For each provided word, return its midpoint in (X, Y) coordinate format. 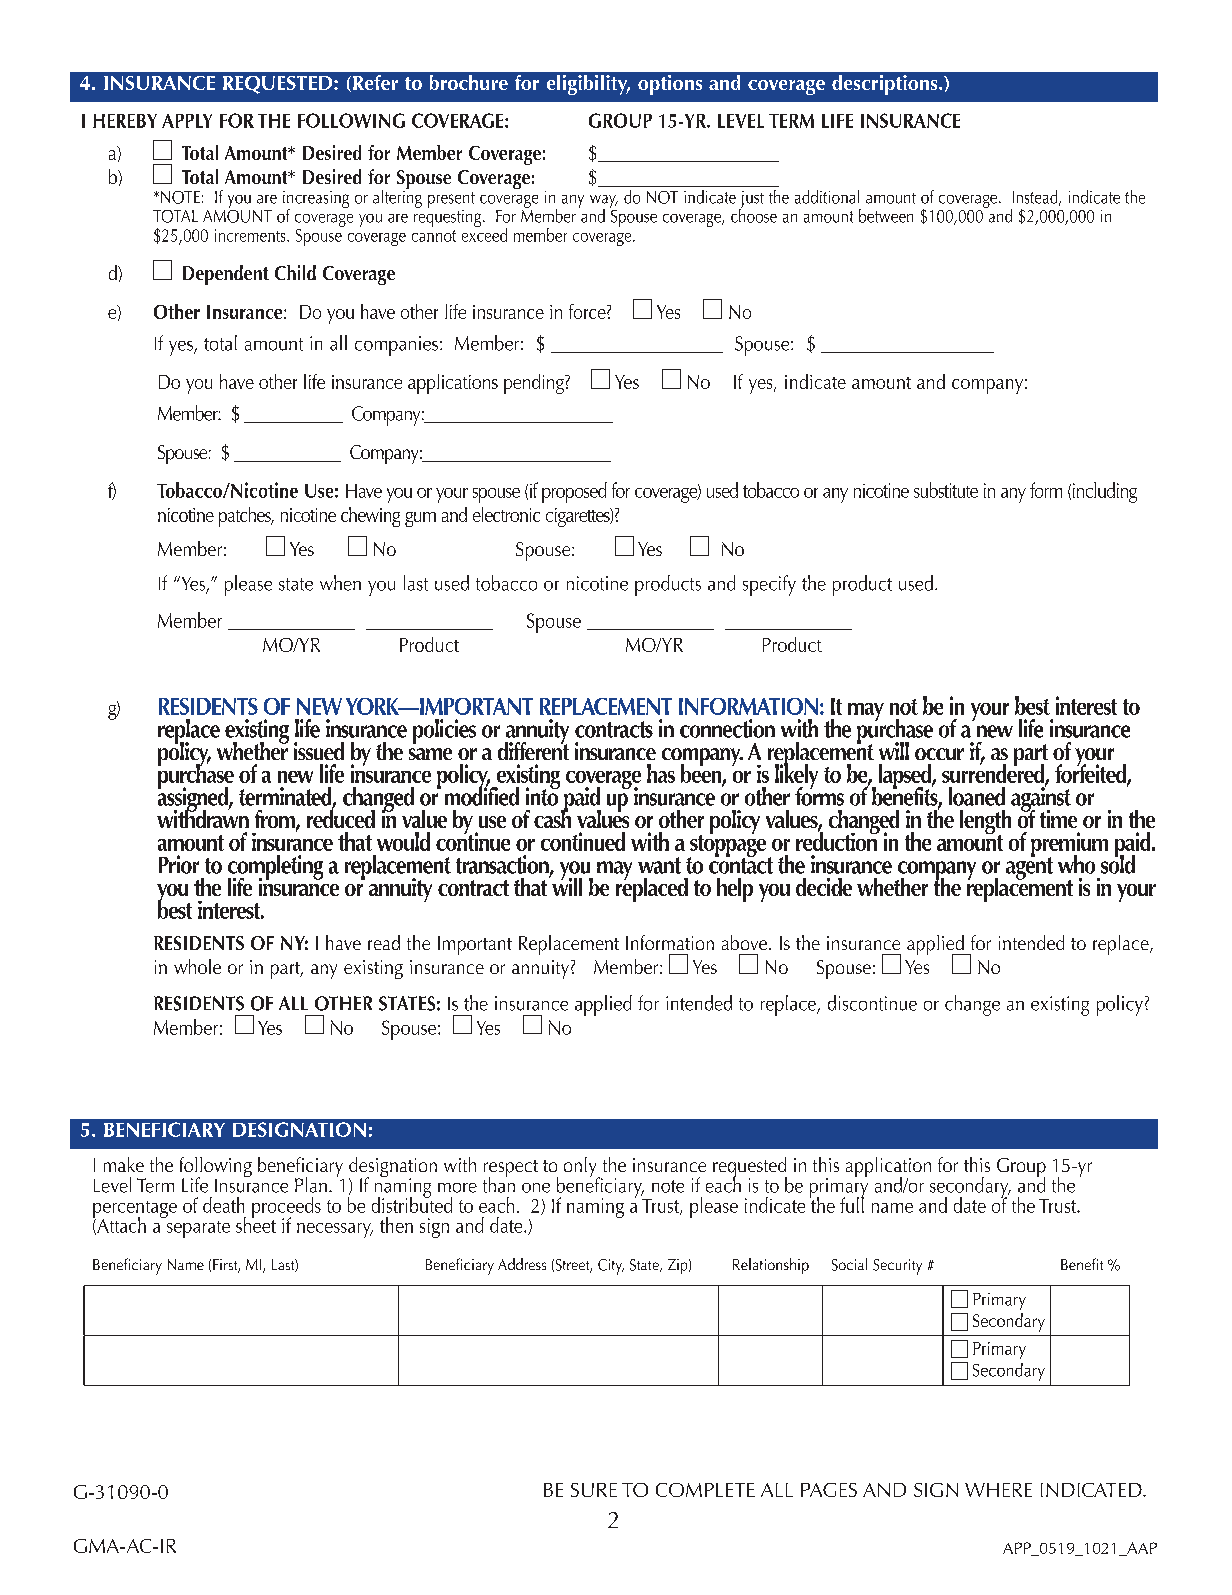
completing (275, 868)
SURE (594, 1490)
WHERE (998, 1490)
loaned (977, 796)
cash (552, 817)
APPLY (187, 121)
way (604, 202)
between (886, 216)
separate (198, 1229)
